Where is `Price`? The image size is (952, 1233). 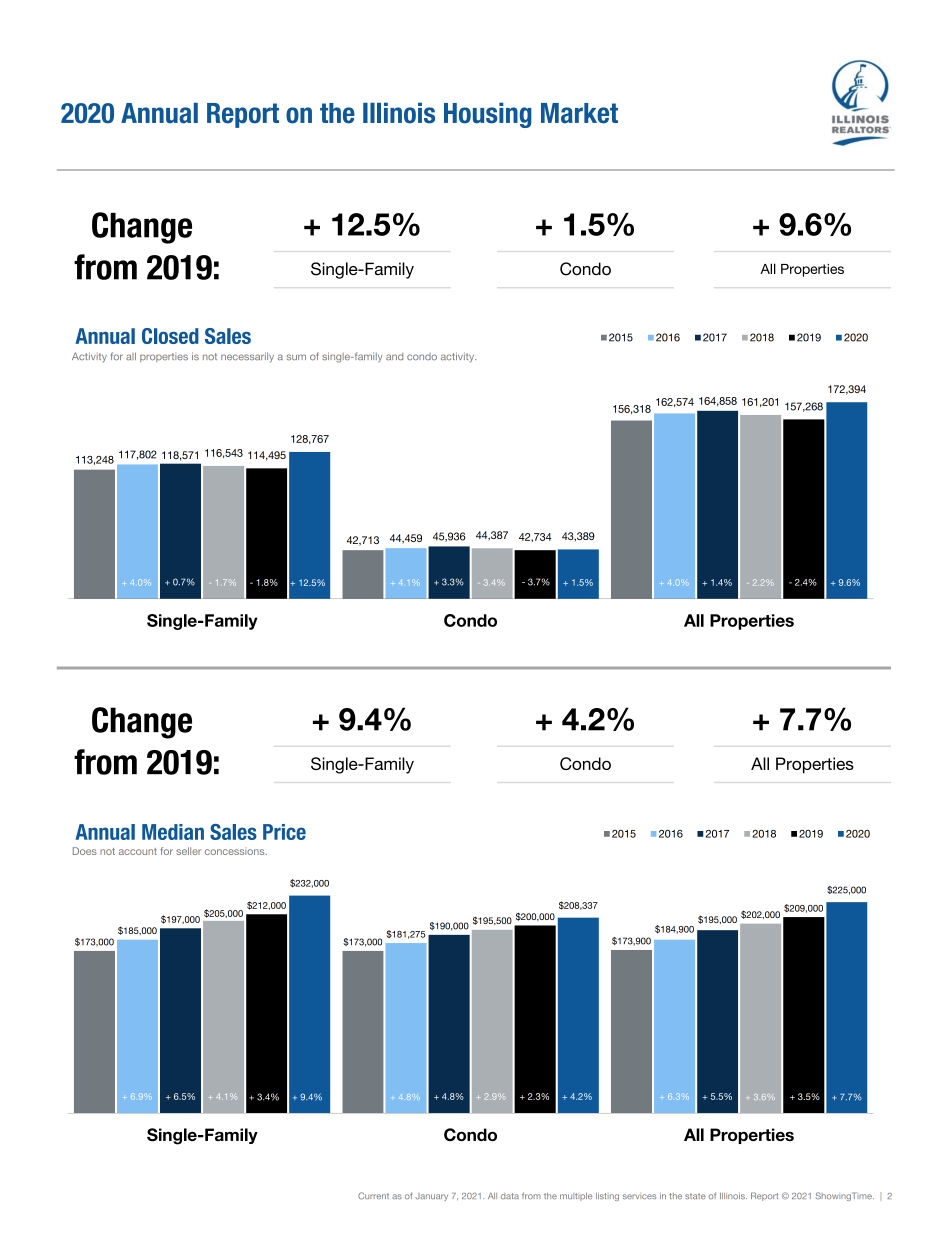
Price is located at coordinates (284, 832).
